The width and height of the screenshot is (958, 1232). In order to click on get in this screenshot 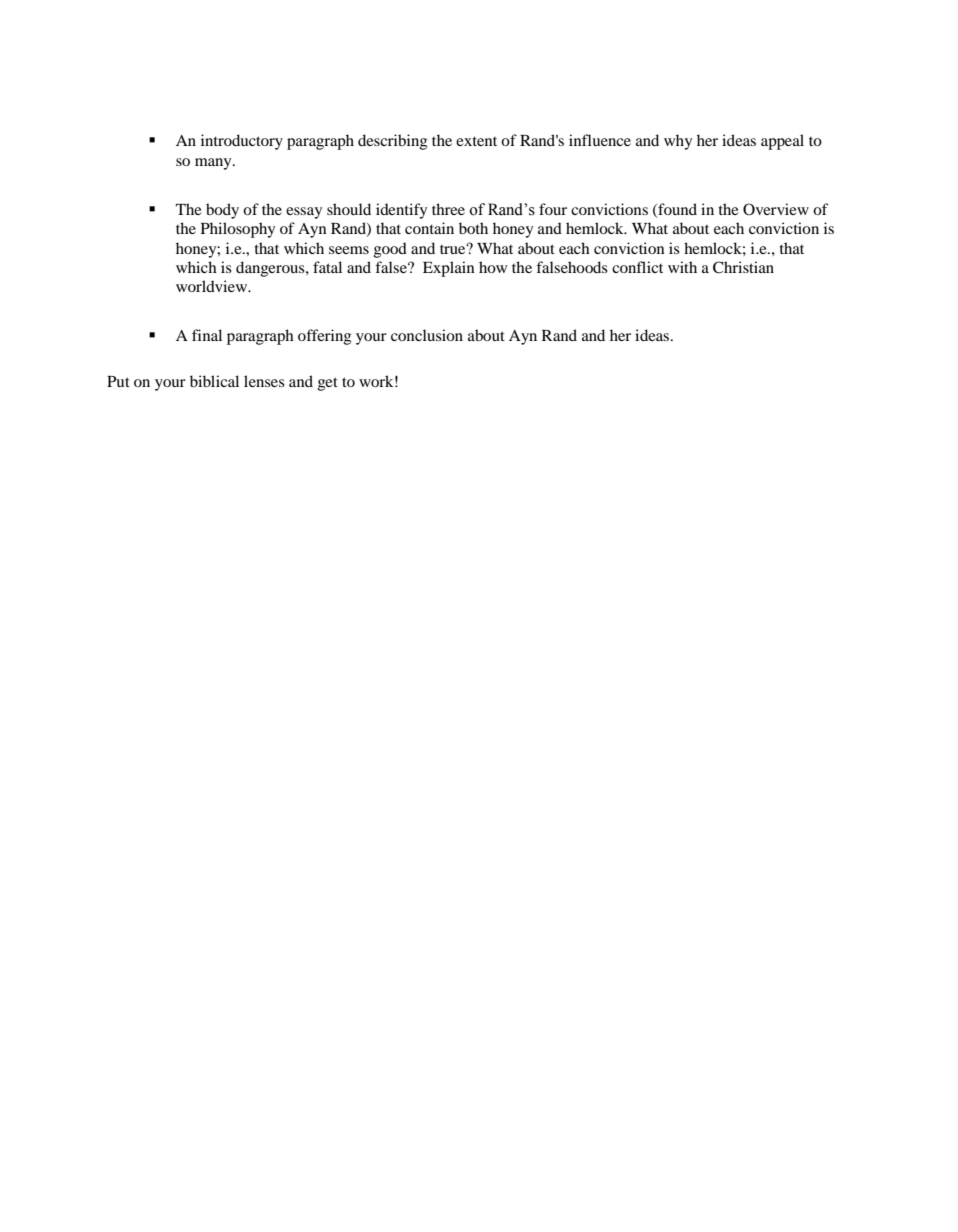, I will do `click(328, 384)`.
